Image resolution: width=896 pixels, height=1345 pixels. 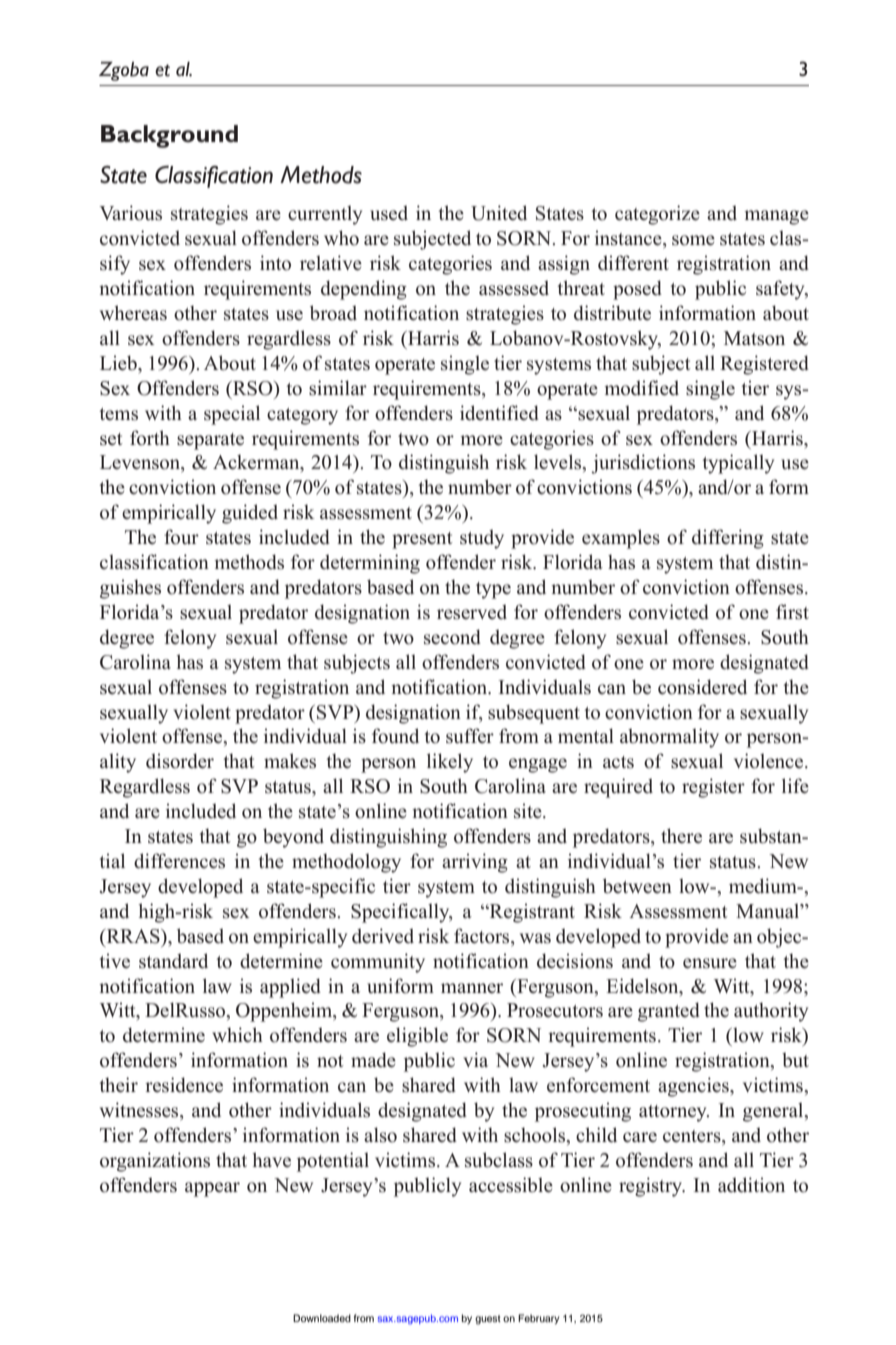 What do you see at coordinates (738, 464) in the image?
I see `typically` at bounding box center [738, 464].
